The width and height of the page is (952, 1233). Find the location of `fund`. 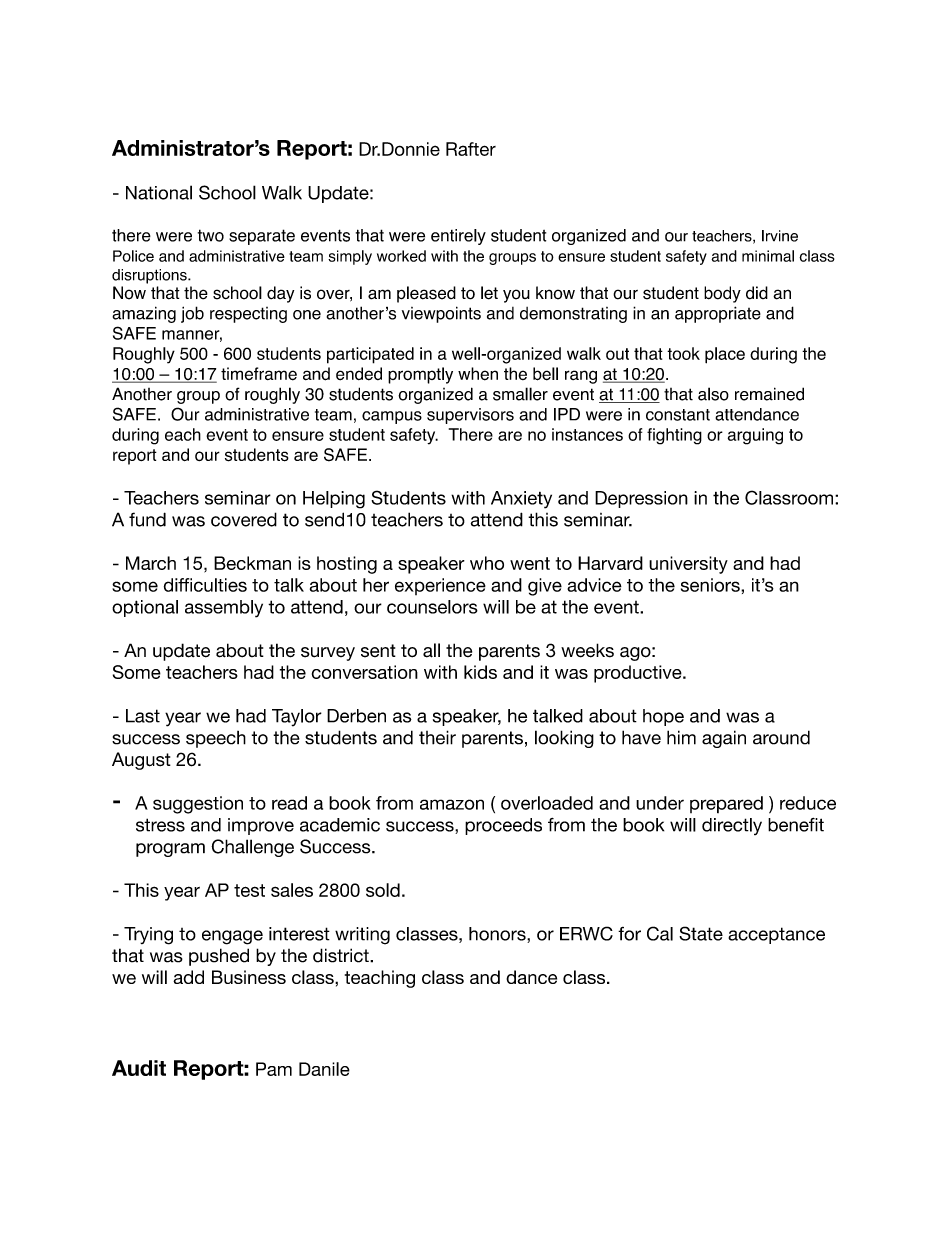

fund is located at coordinates (147, 519).
